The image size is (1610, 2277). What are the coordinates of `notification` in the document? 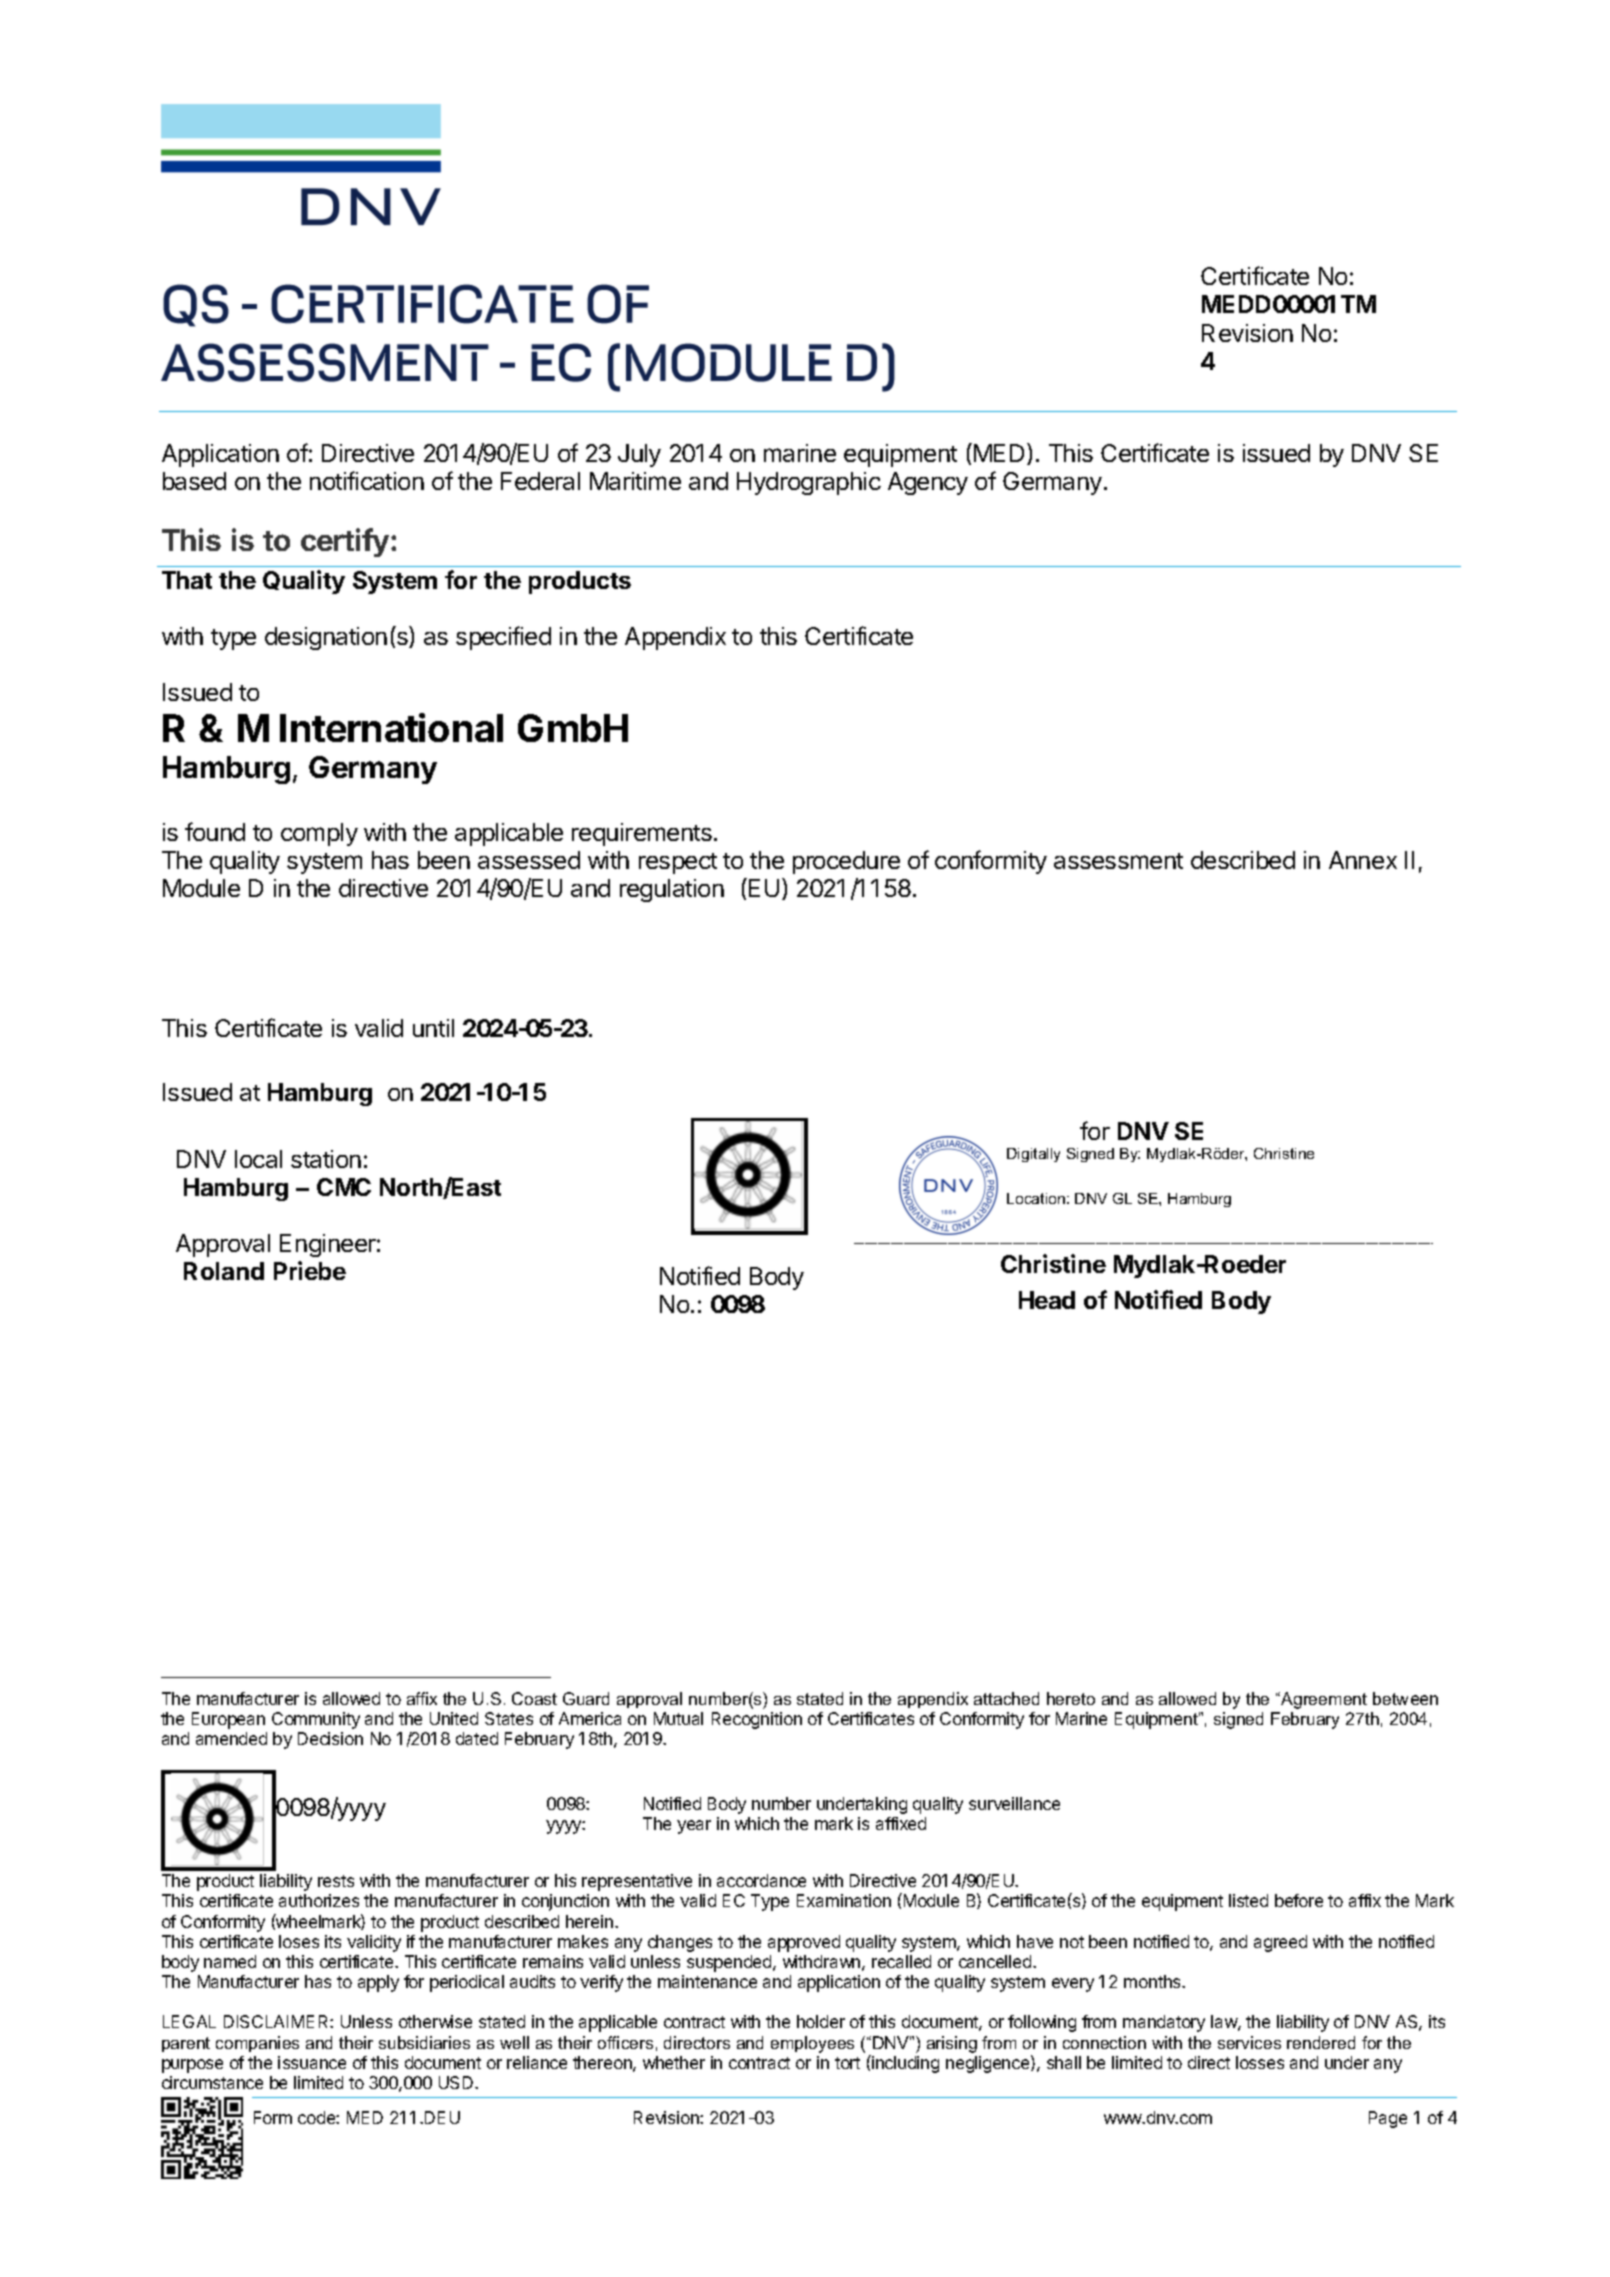 It's located at (367, 480).
